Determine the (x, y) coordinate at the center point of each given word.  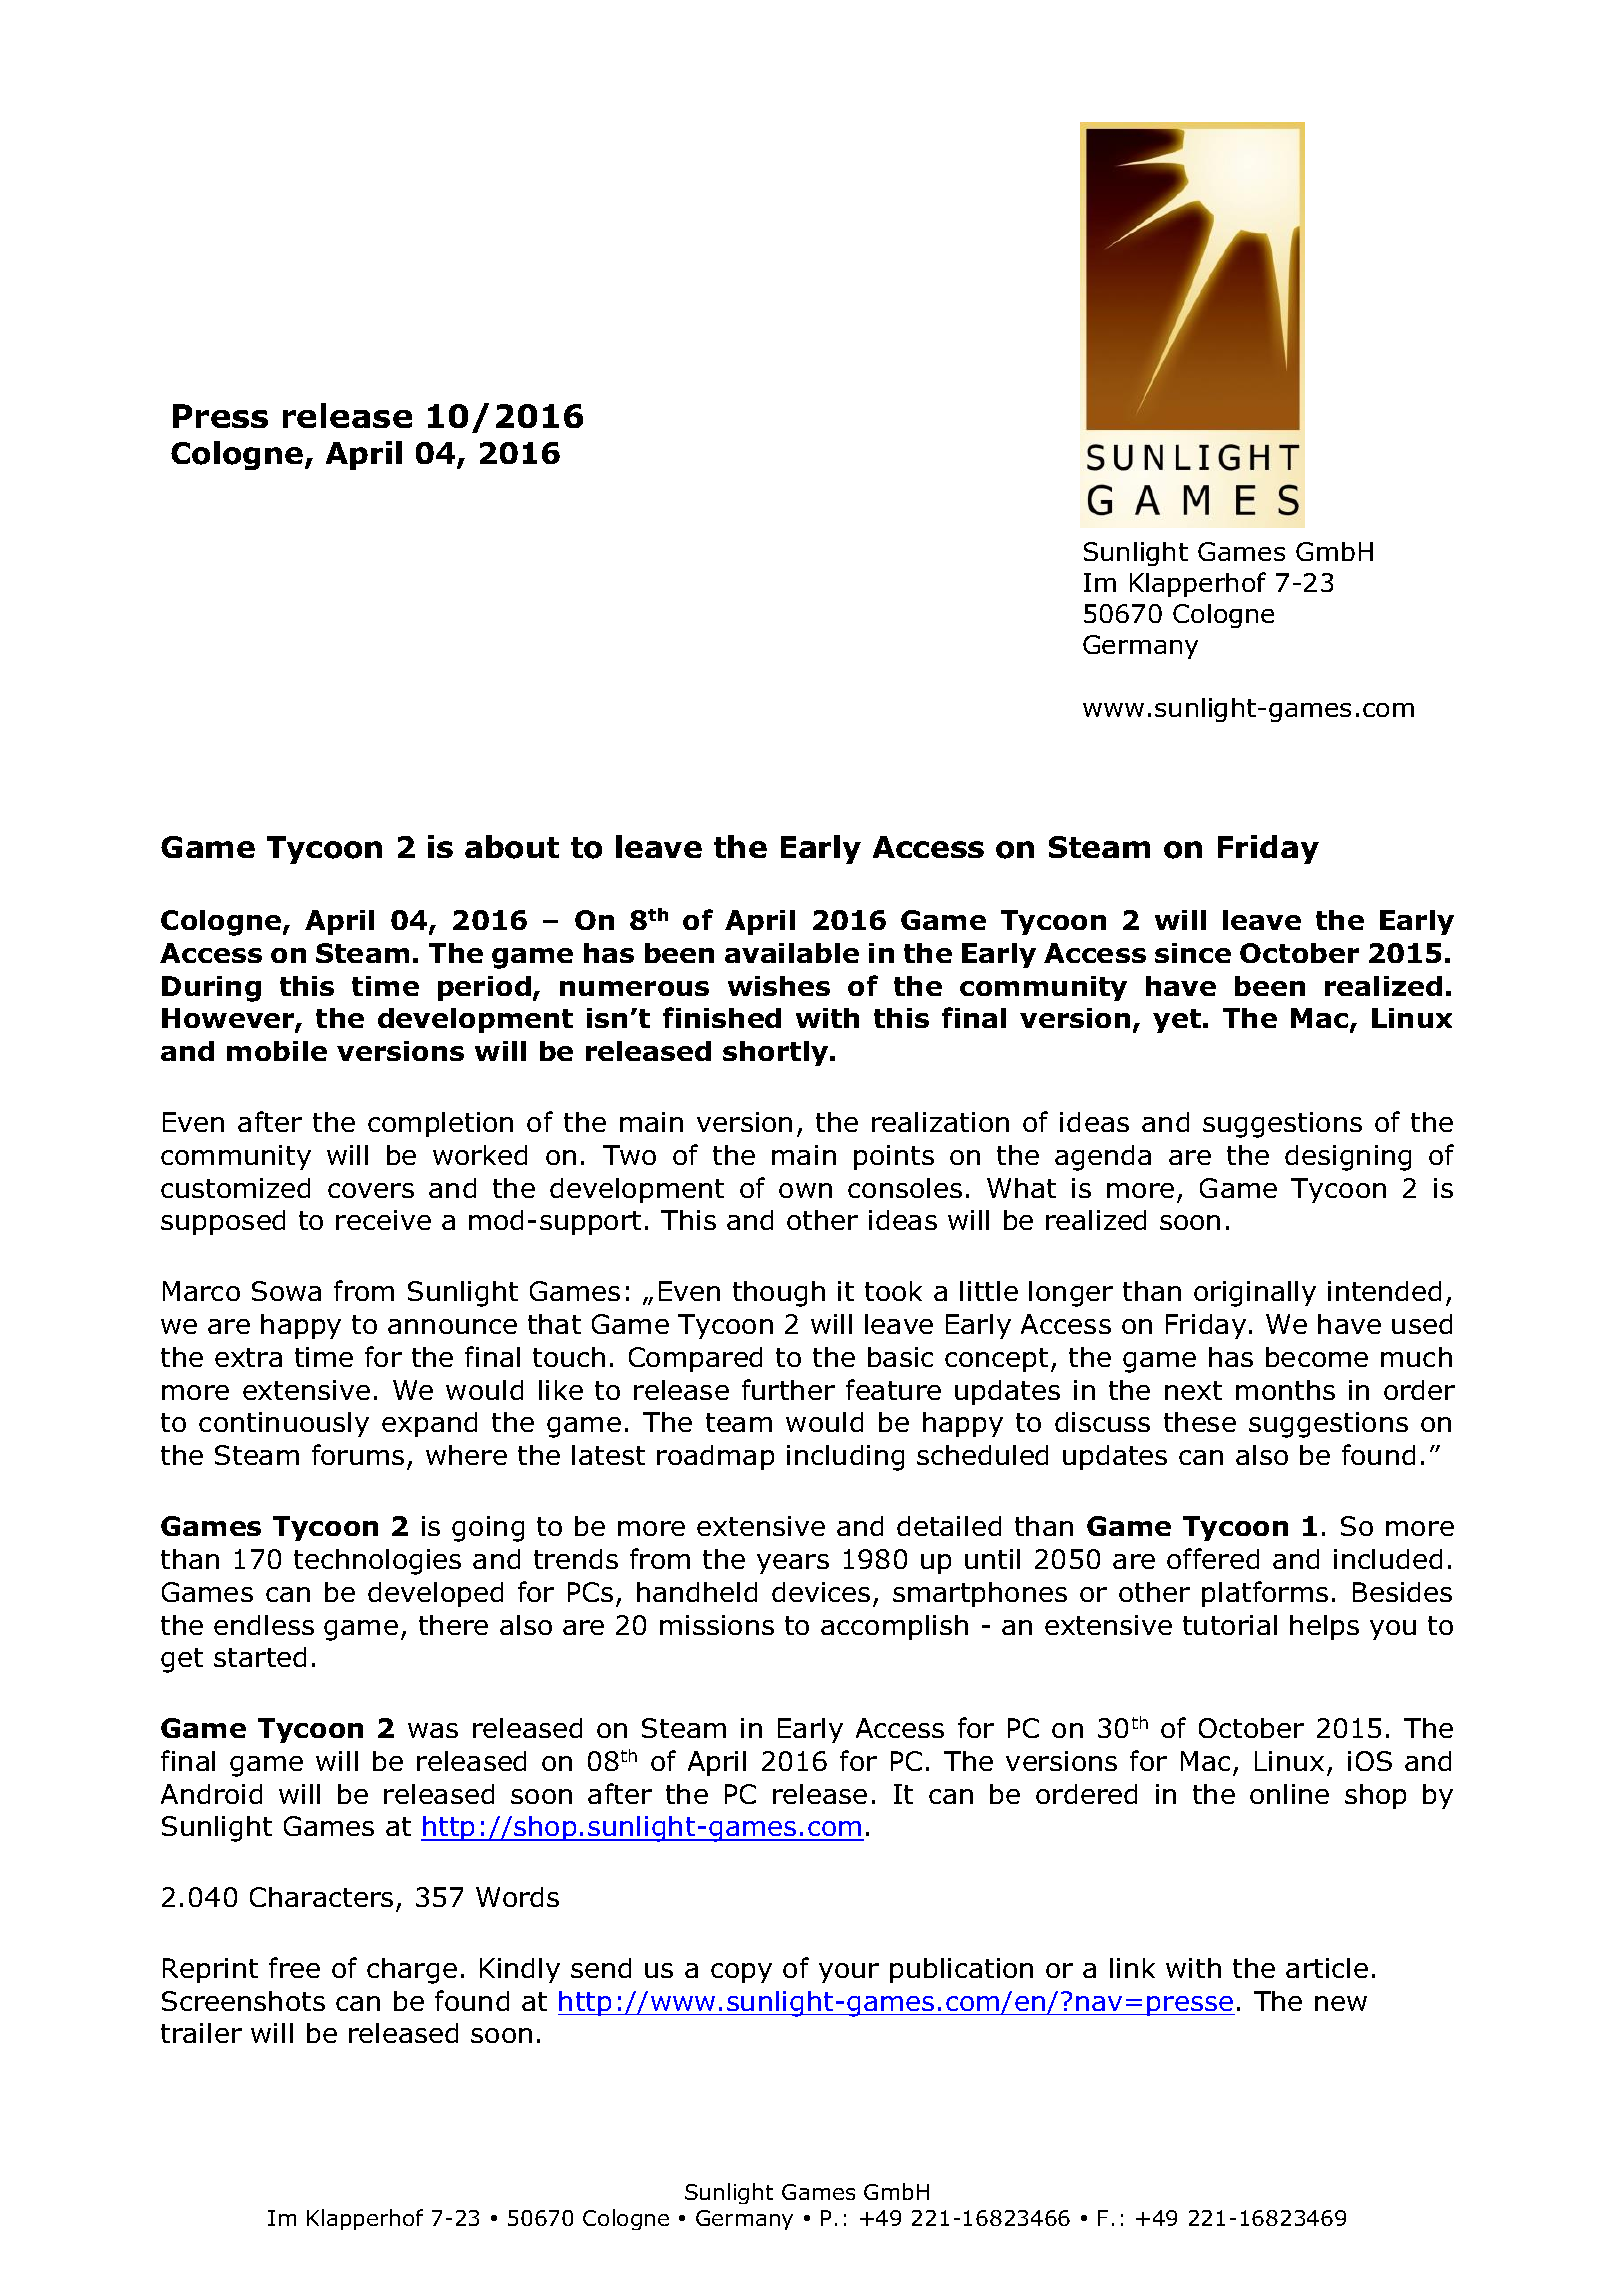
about (512, 847)
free (294, 1967)
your (849, 1973)
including (845, 1458)
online (1289, 1794)
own (805, 1190)
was (433, 1730)
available (792, 953)
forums (358, 1454)
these (1200, 1422)
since (1193, 953)
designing (1348, 1158)
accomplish (894, 1627)
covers (371, 1190)
